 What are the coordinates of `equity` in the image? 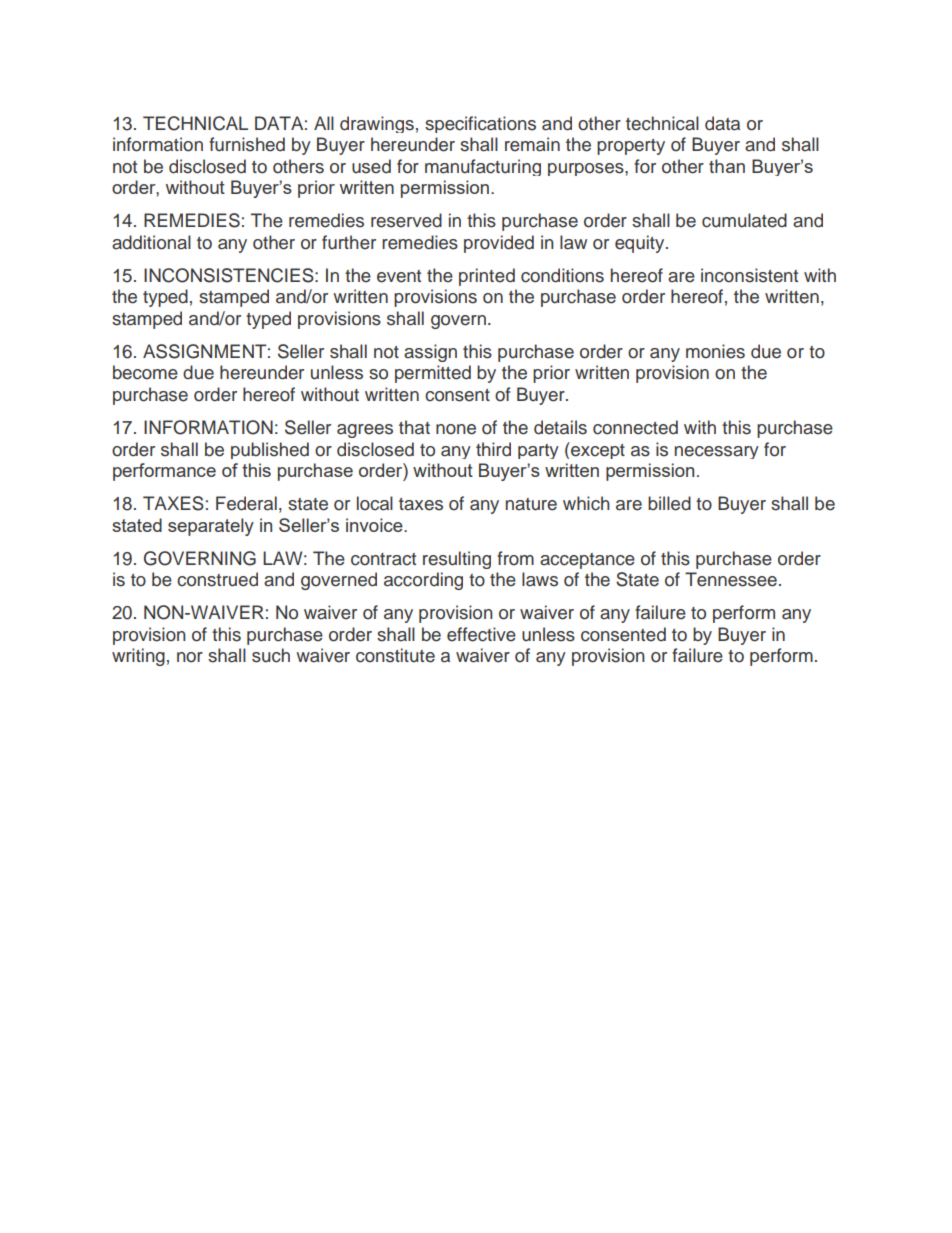 It's located at (641, 244).
